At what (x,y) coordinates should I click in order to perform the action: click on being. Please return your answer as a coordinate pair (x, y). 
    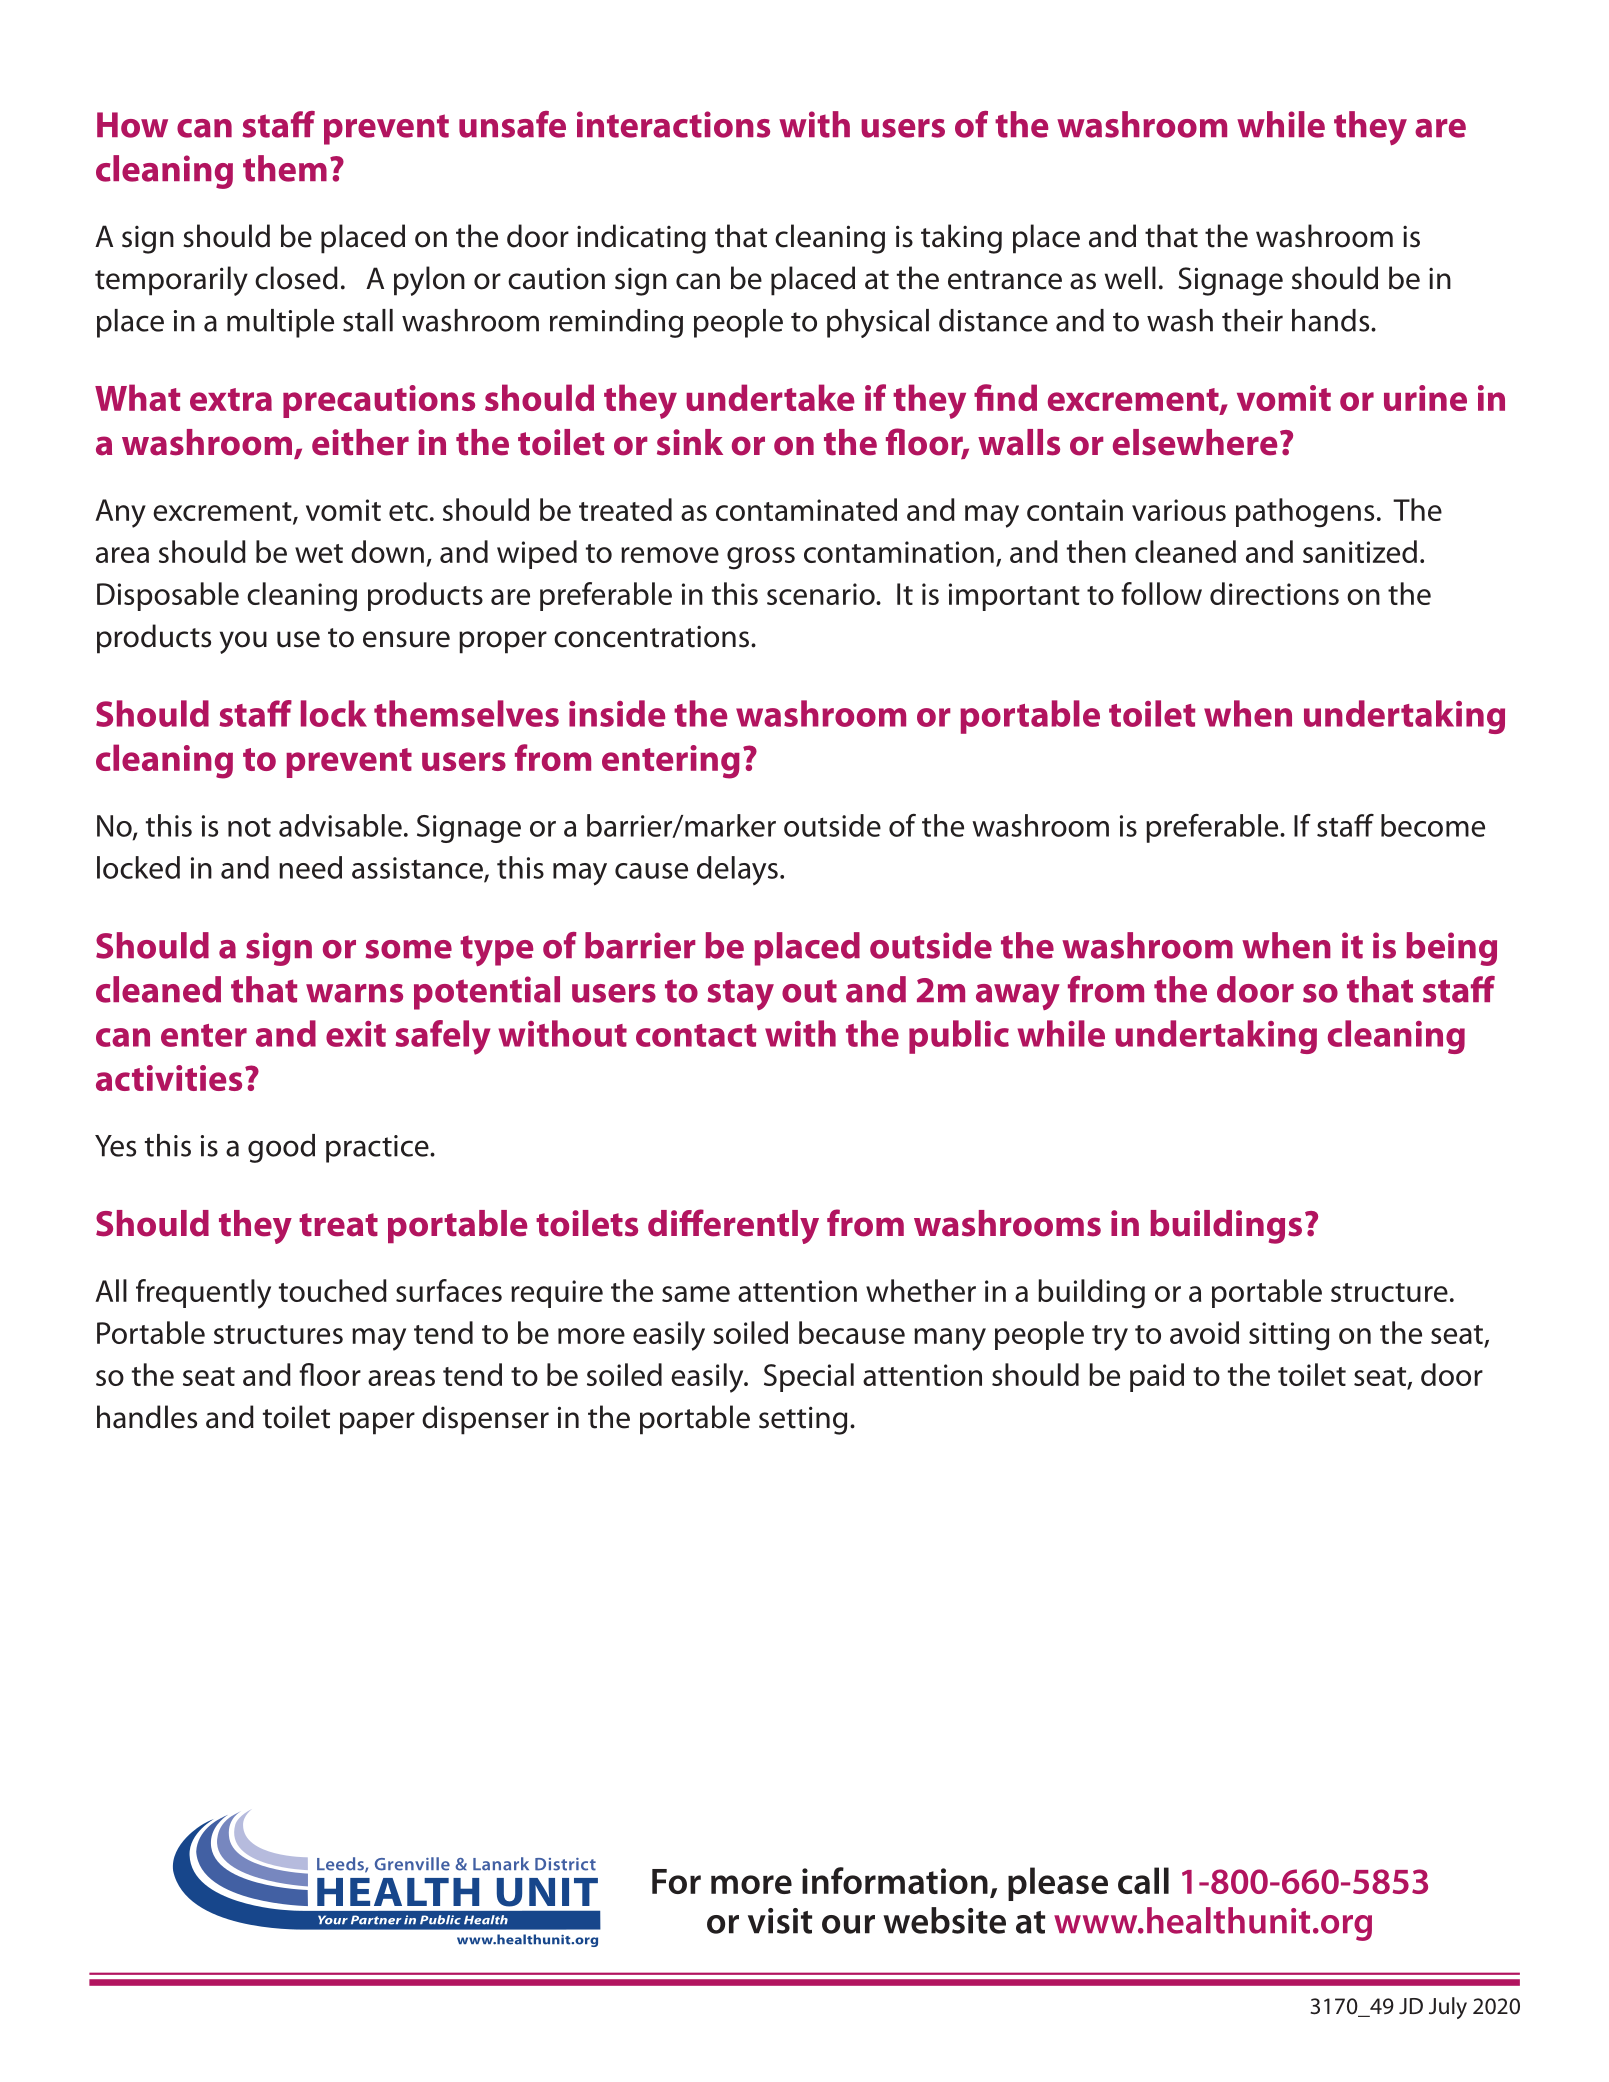
    Looking at the image, I should click on (1451, 949).
